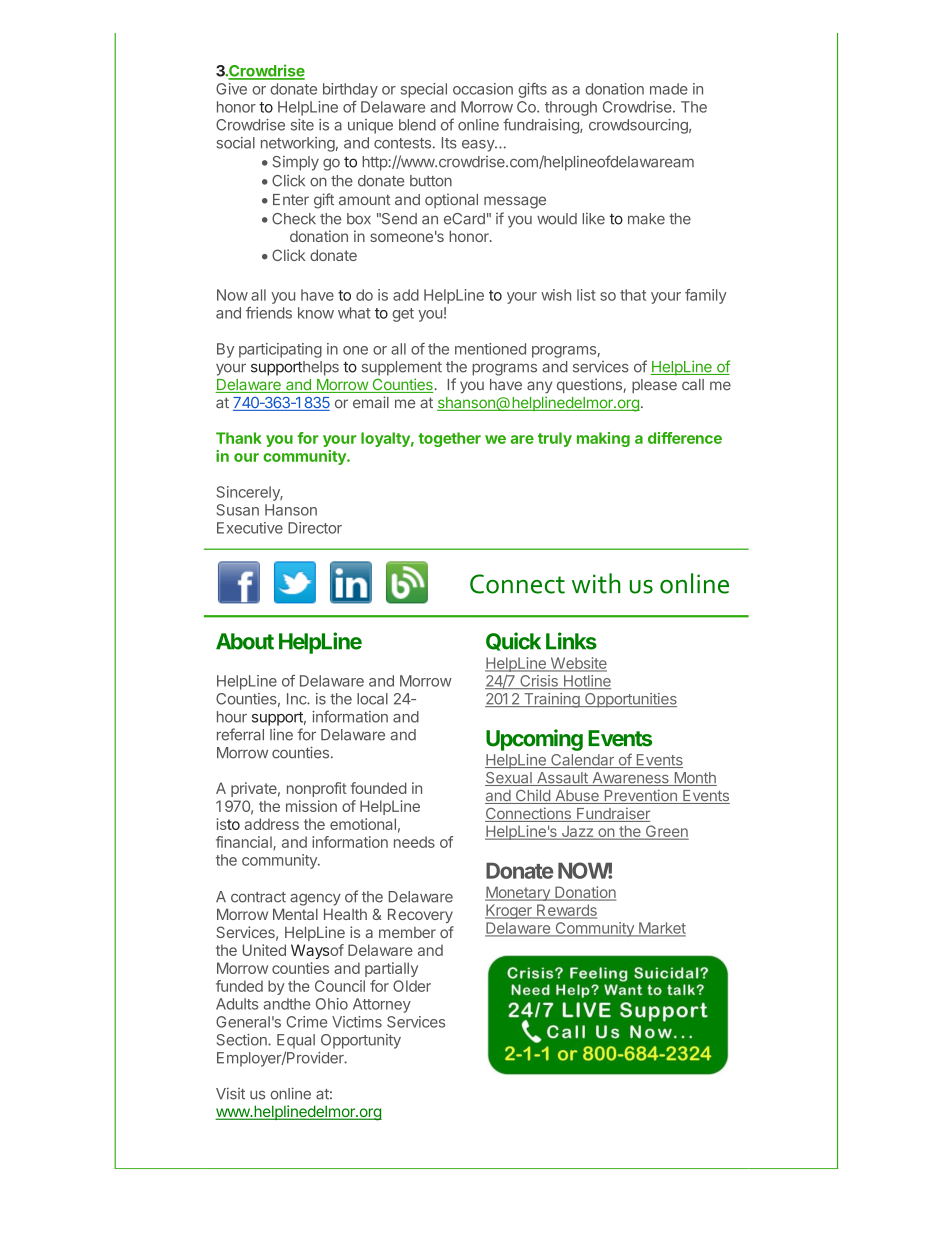  I want to click on Equal, so click(296, 1041).
